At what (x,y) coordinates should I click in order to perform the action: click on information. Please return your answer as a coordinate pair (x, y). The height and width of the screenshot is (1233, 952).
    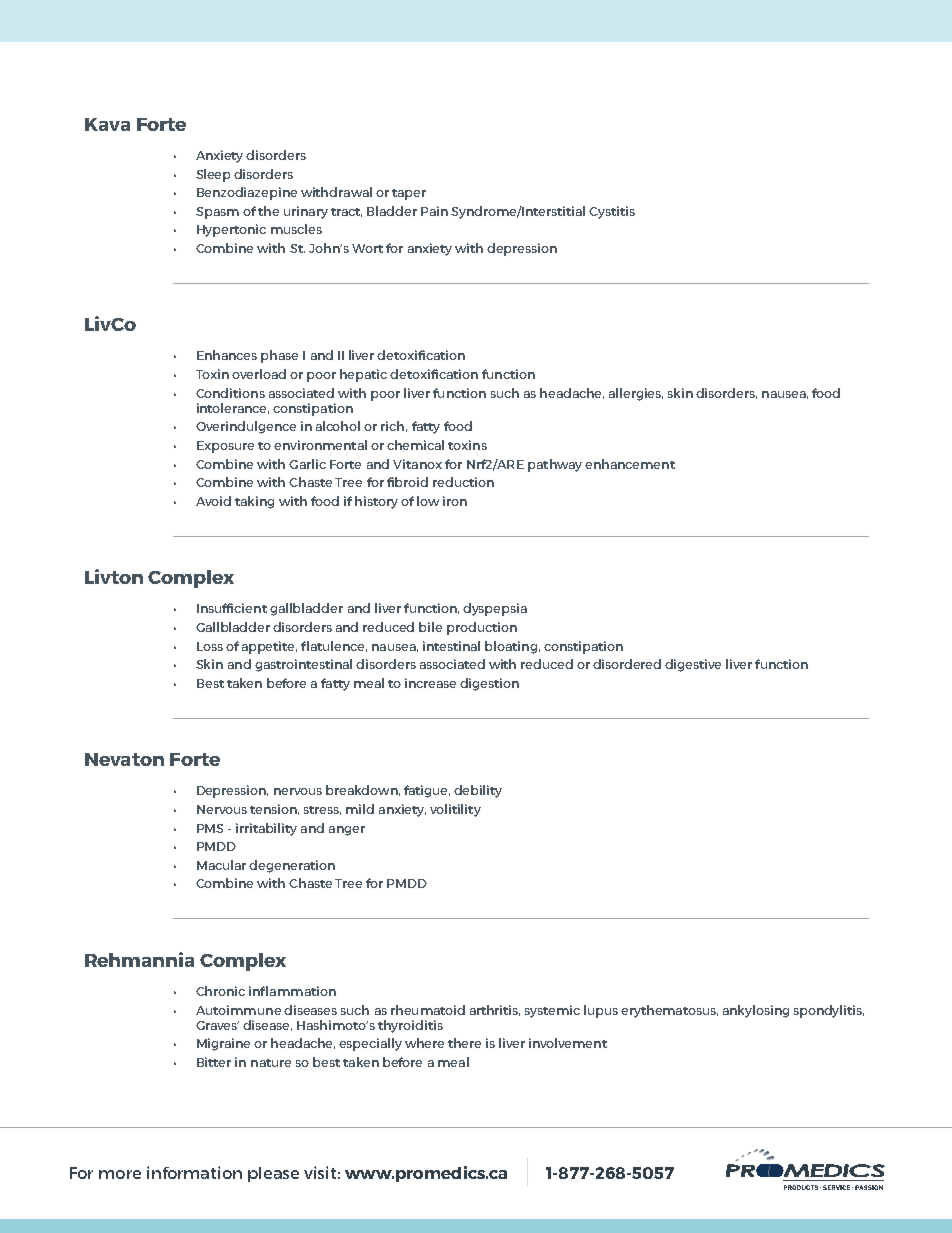
    Looking at the image, I should click on (194, 1172).
